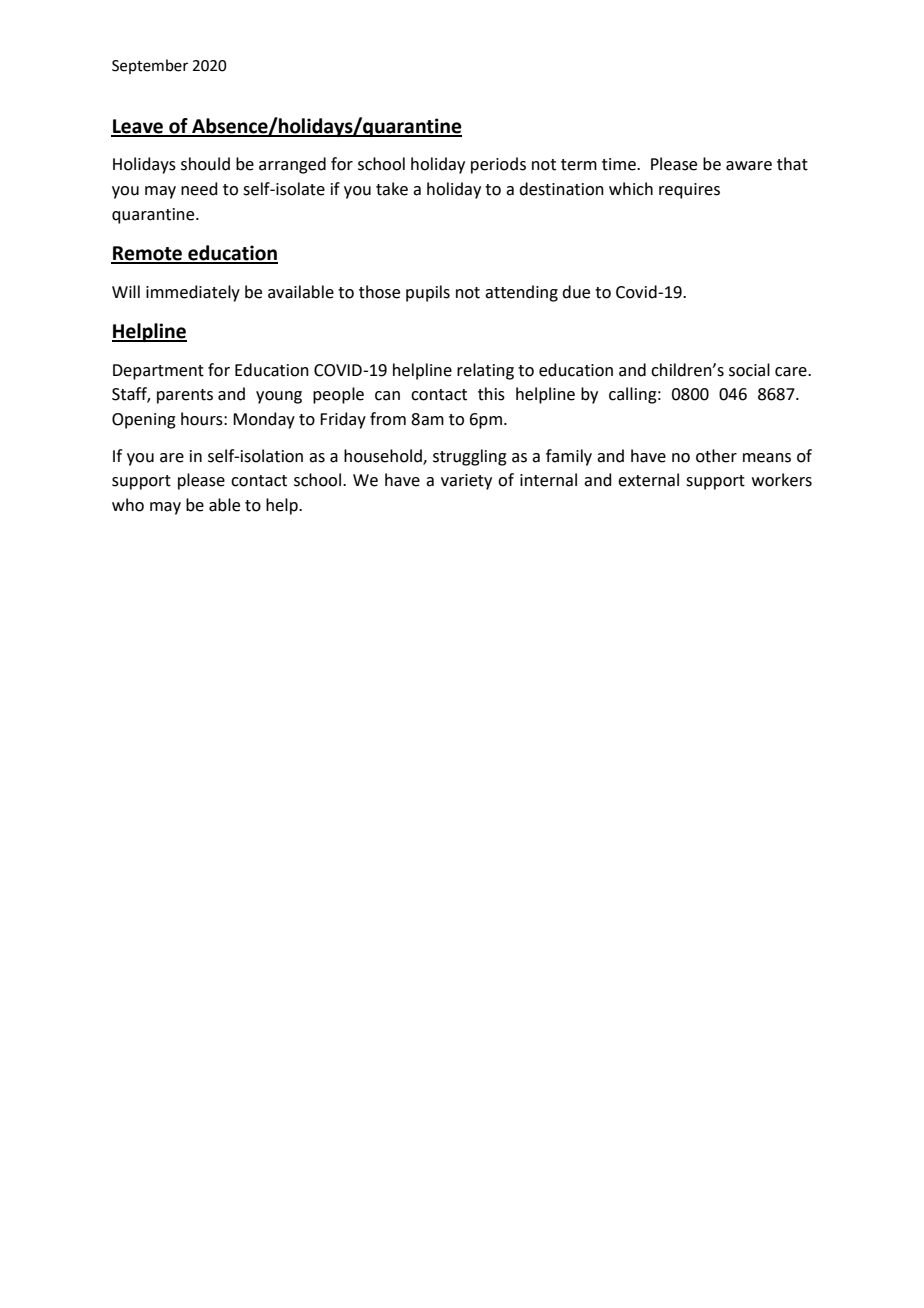 This screenshot has width=924, height=1308. I want to click on September, so click(150, 66).
